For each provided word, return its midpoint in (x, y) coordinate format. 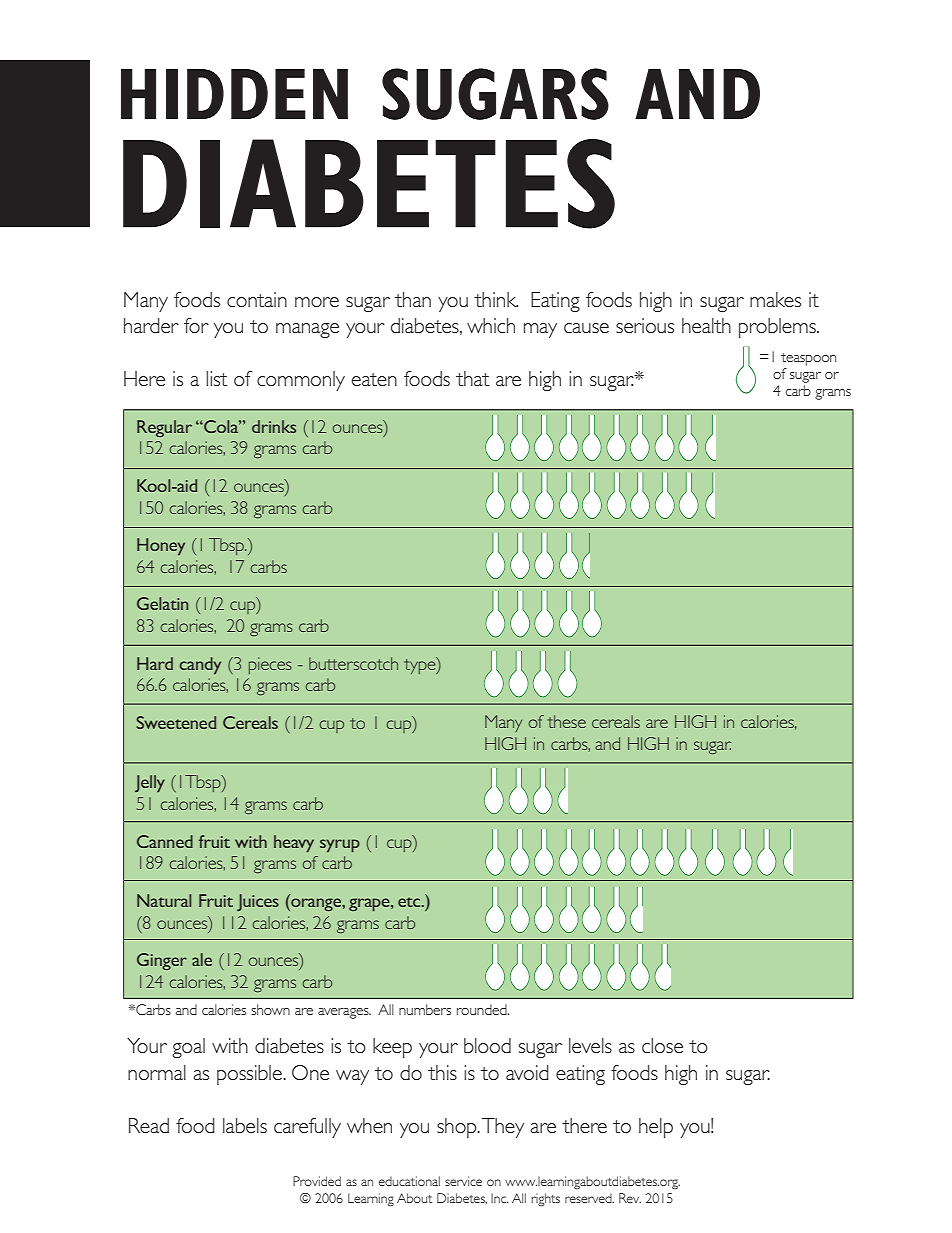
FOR (196, 325)
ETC (410, 902)
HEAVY (294, 844)
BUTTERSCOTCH (353, 663)
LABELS (245, 1125)
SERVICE (463, 1181)
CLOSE (662, 1045)
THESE (567, 721)
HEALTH (706, 325)
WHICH (491, 325)
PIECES (270, 665)
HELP (656, 1128)
